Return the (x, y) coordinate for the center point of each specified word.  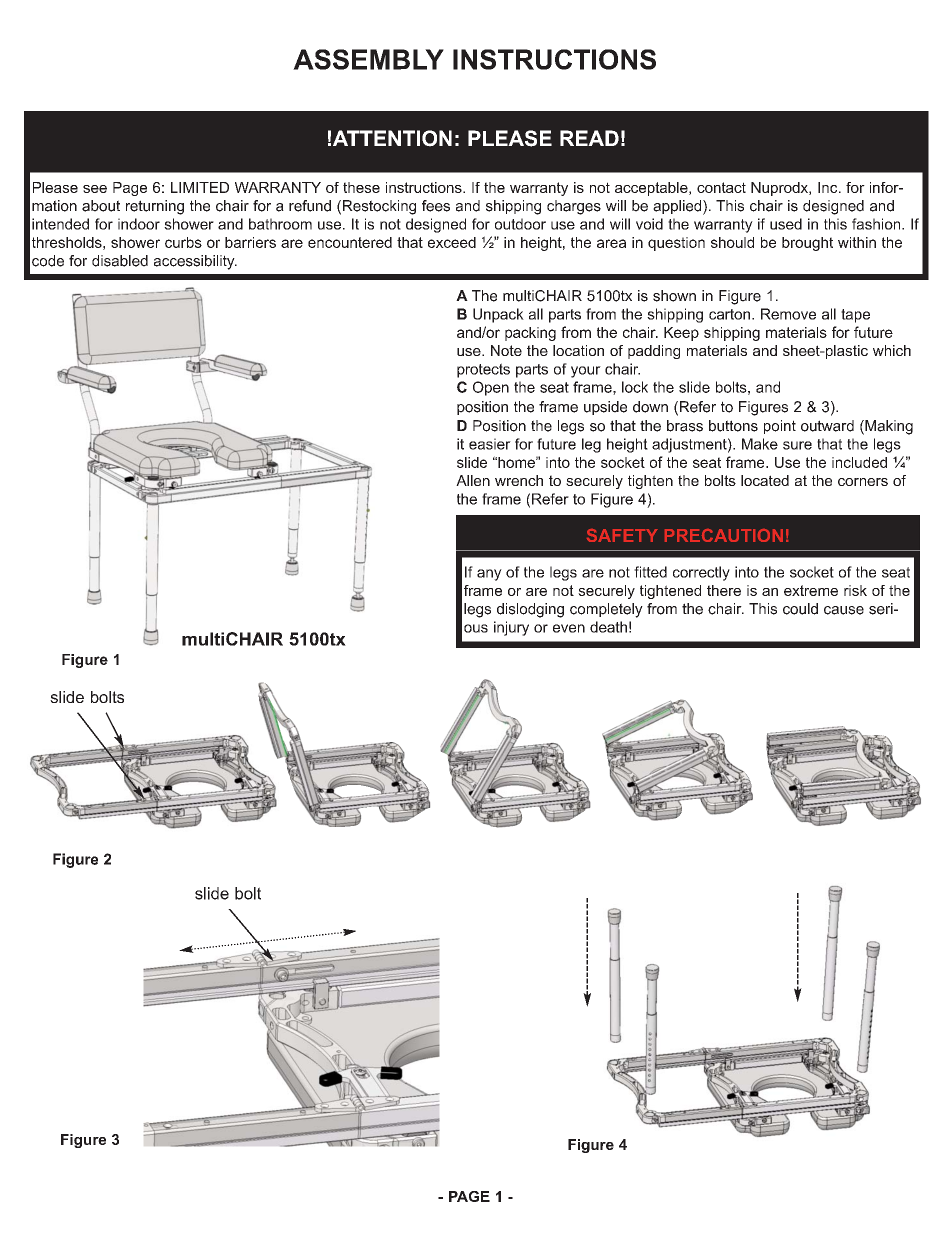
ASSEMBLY (368, 59)
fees (436, 206)
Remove (788, 314)
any (489, 575)
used (786, 224)
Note (506, 350)
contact (721, 187)
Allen (473, 480)
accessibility (195, 262)
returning (155, 207)
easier (490, 444)
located (765, 480)
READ (589, 138)
